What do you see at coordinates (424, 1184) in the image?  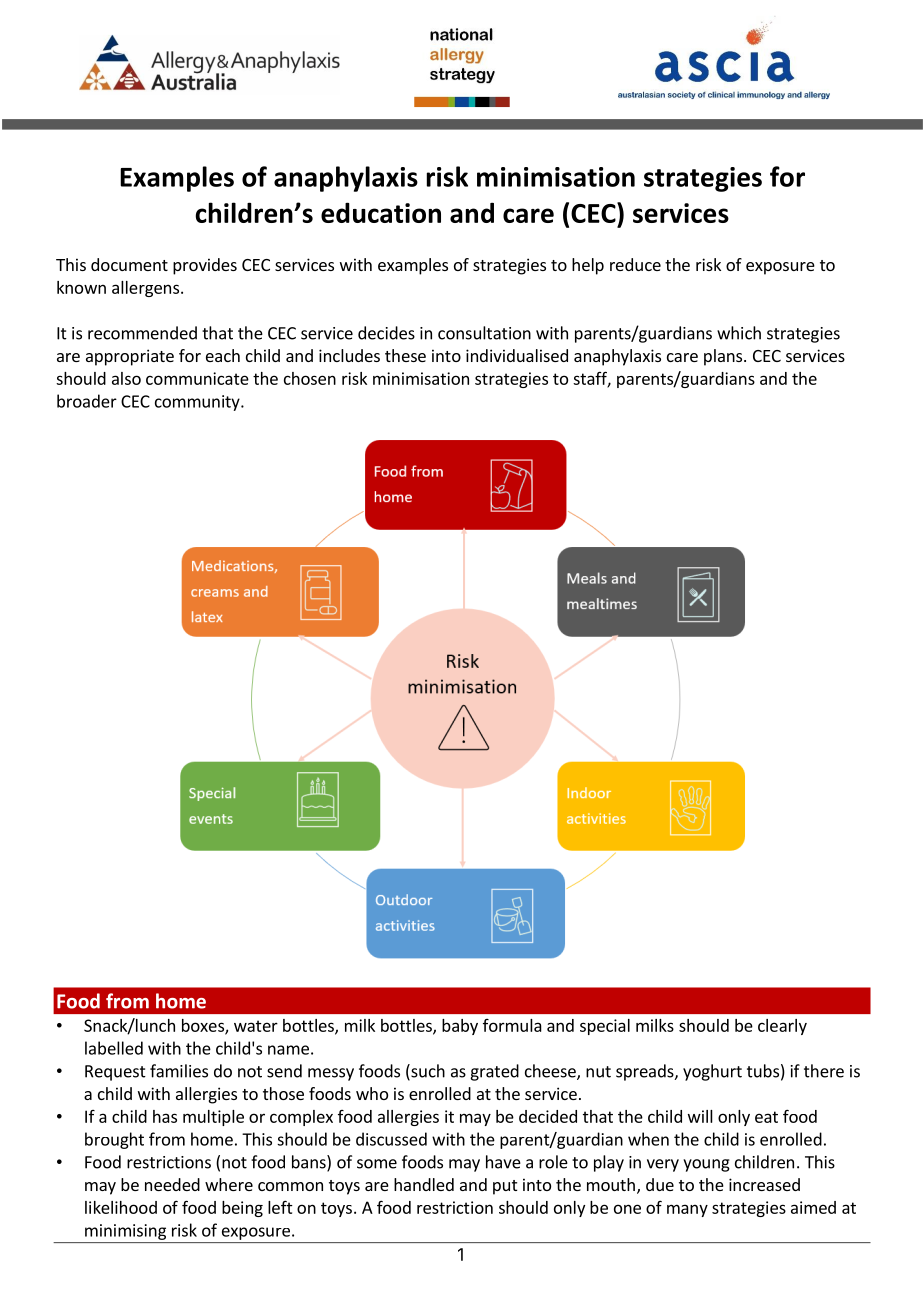 I see `handled` at bounding box center [424, 1184].
